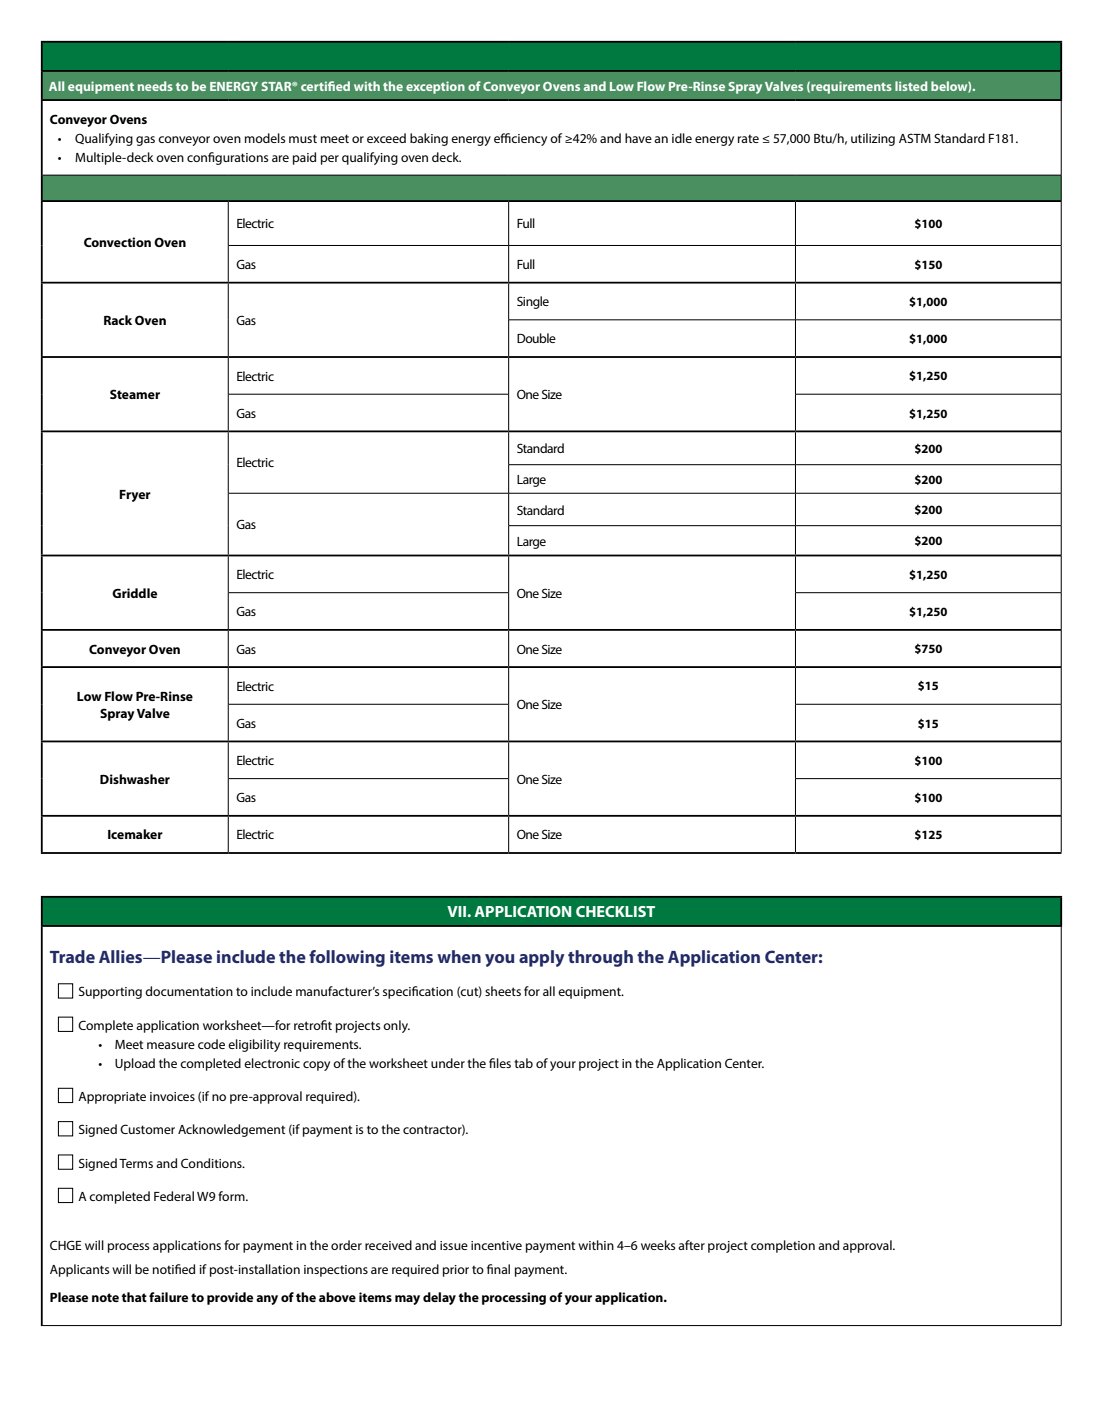 This image has width=1103, height=1427. I want to click on needs, so click(155, 86).
